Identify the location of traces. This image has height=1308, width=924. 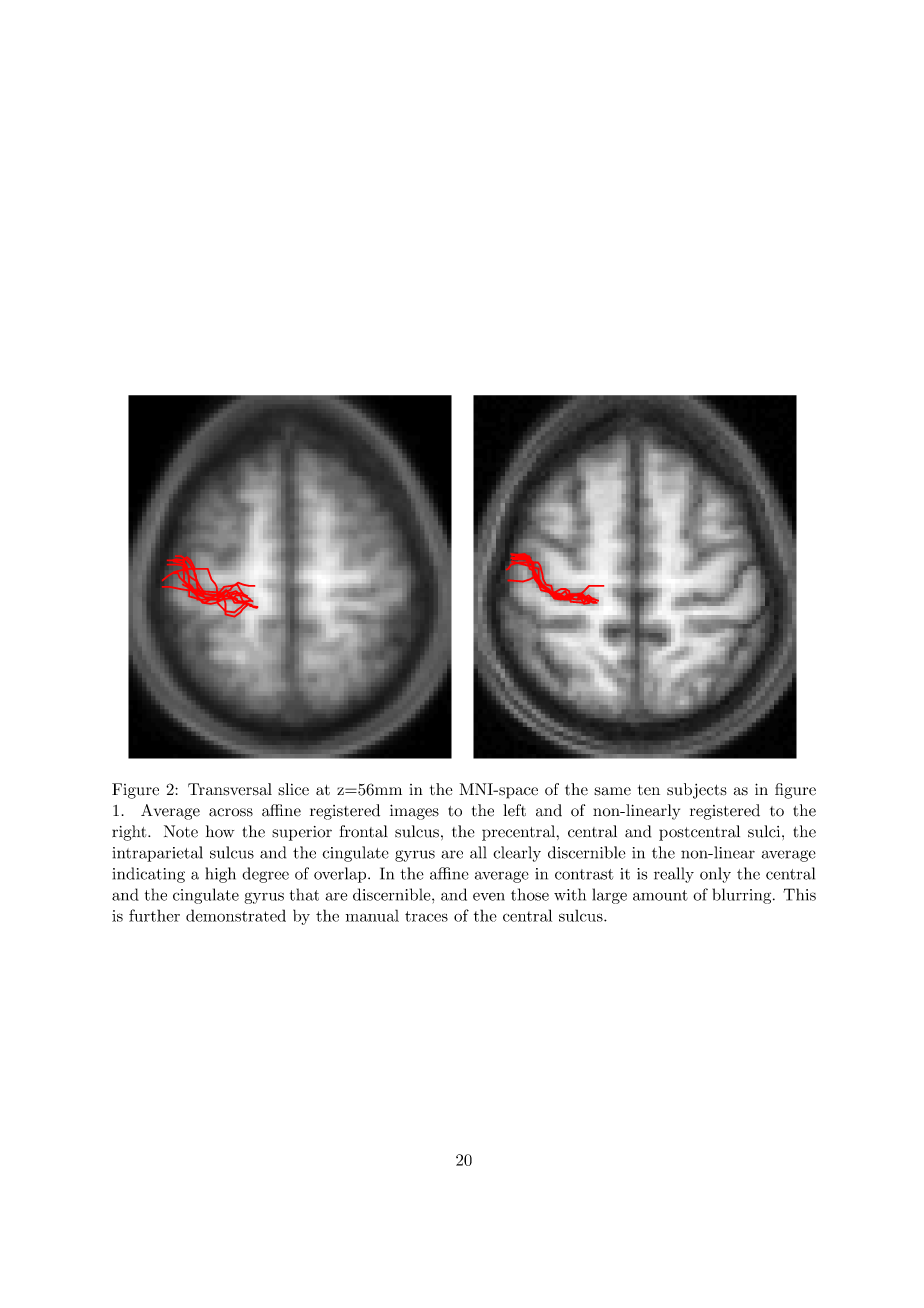
(426, 916).
